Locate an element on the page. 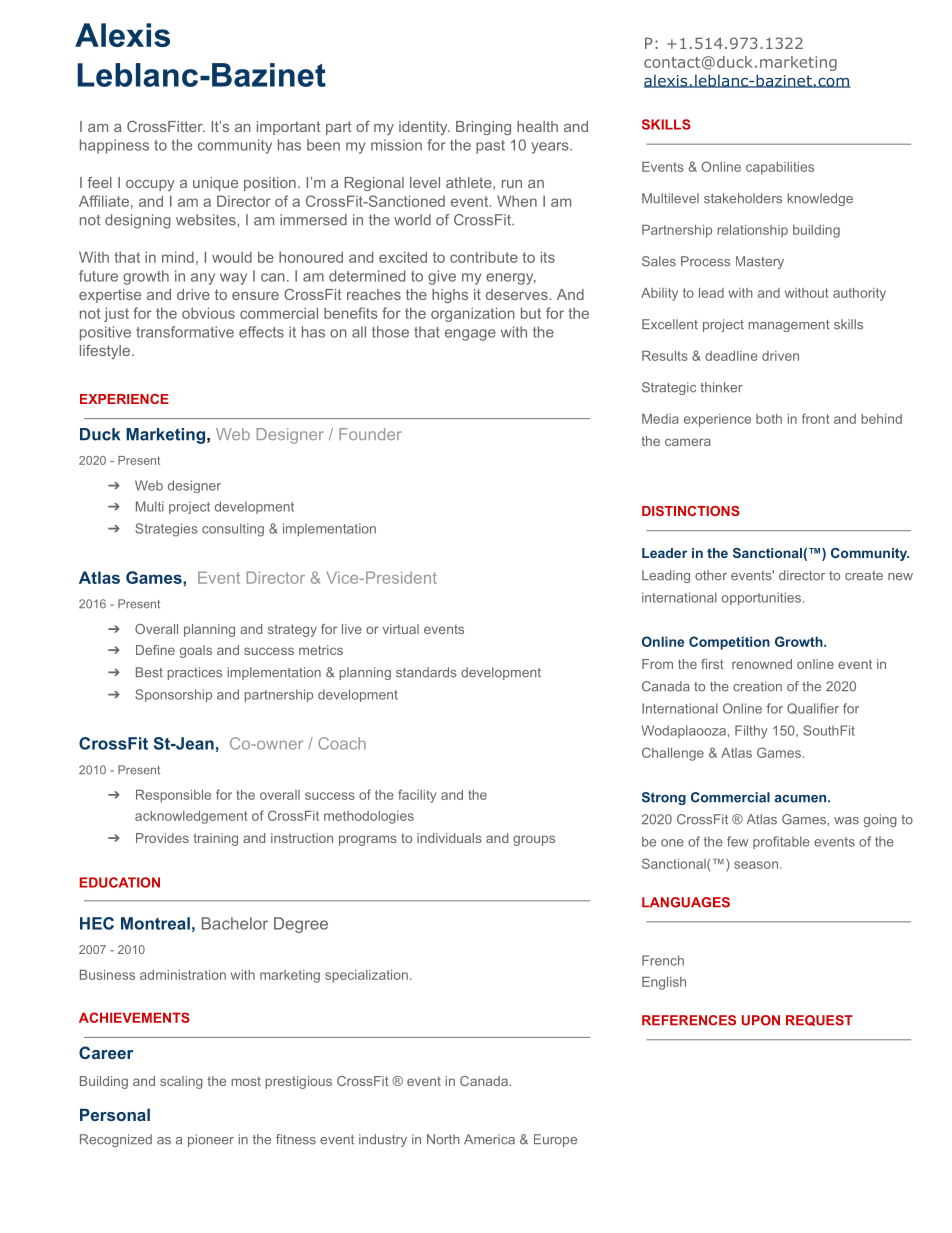 This page has height=1233, width=952. unique is located at coordinates (215, 184).
